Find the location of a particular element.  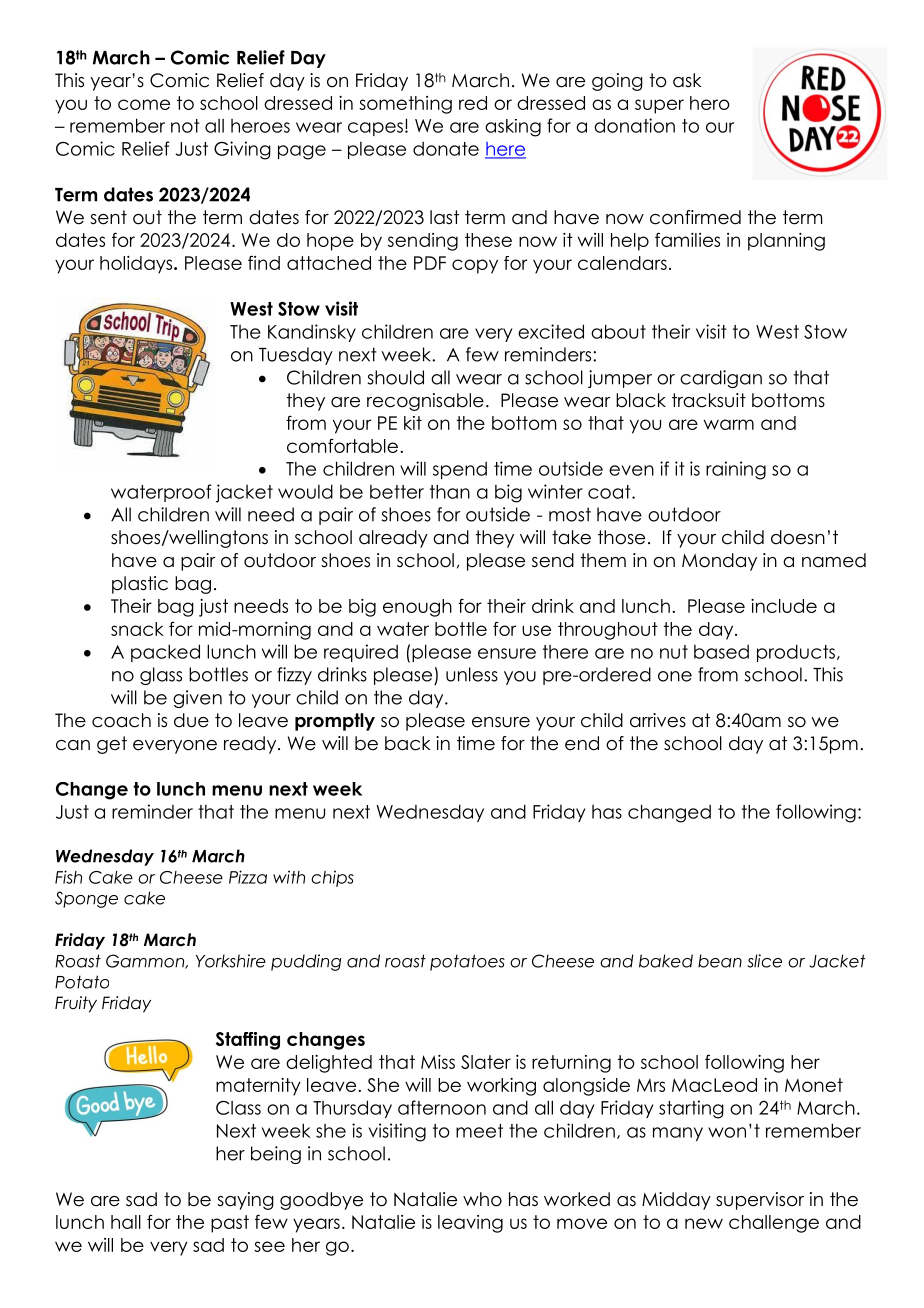

new is located at coordinates (704, 1223).
